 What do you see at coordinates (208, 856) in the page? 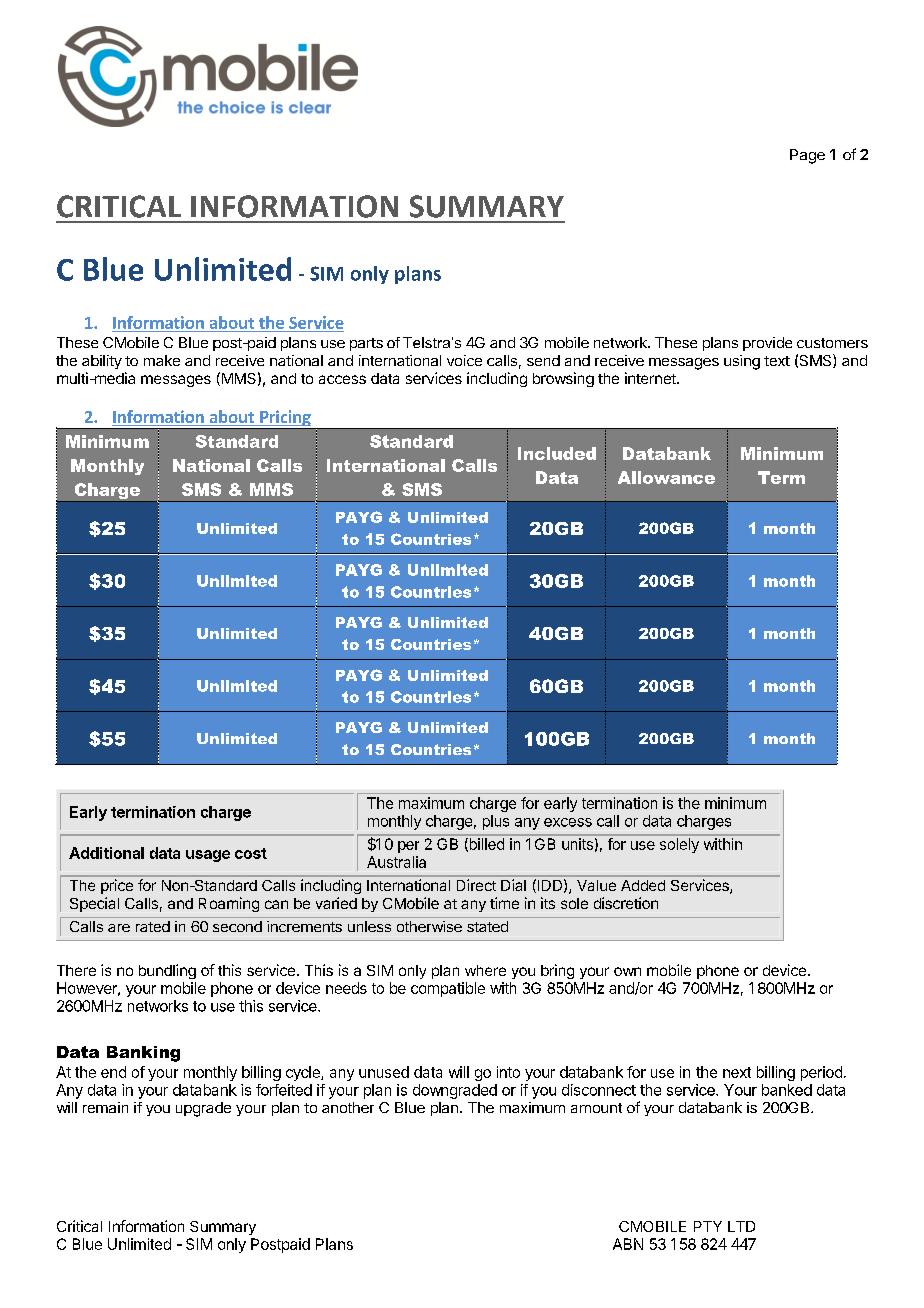
I see `usage` at bounding box center [208, 856].
